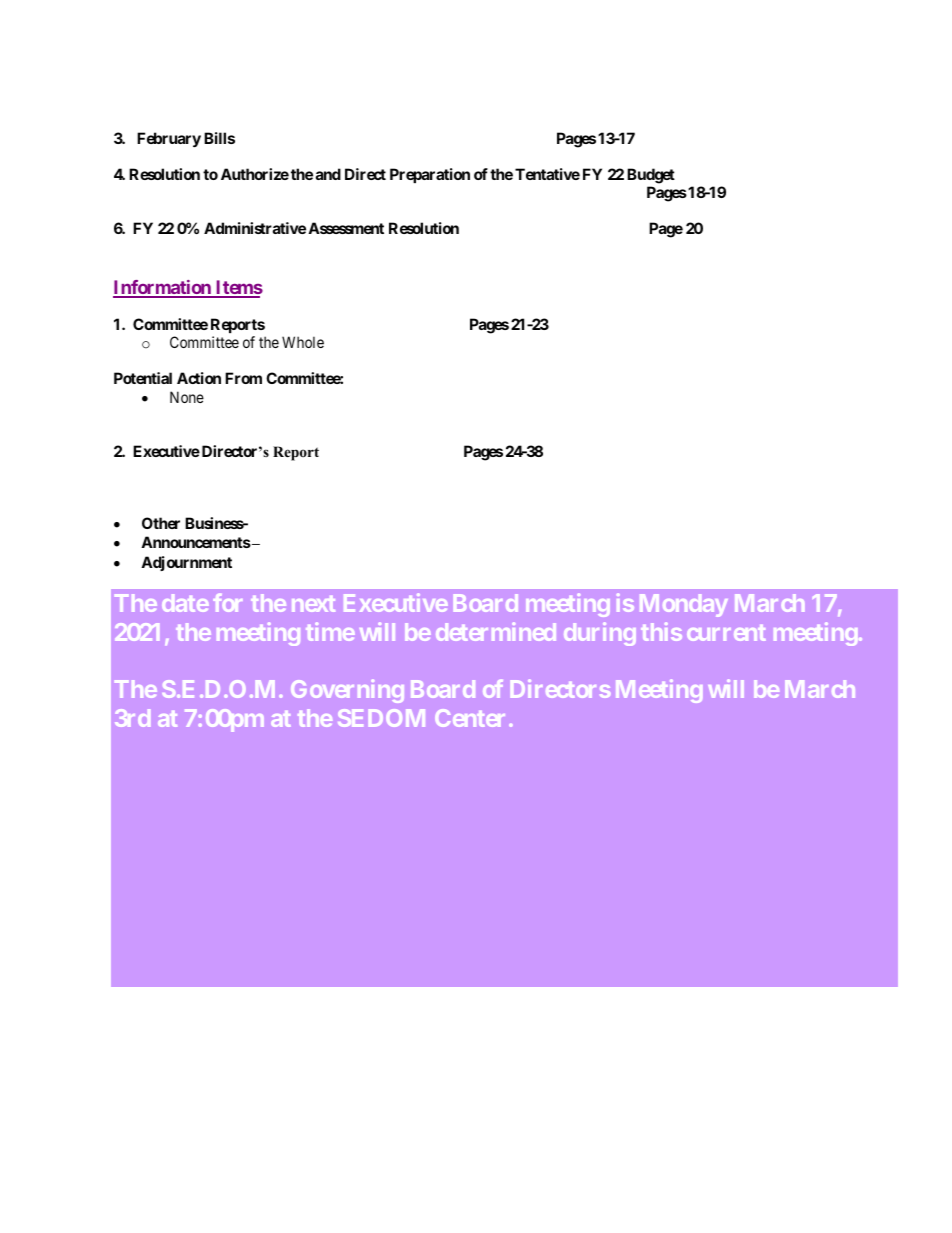  Describe the element at coordinates (684, 605) in the document. I see `Monday` at that location.
